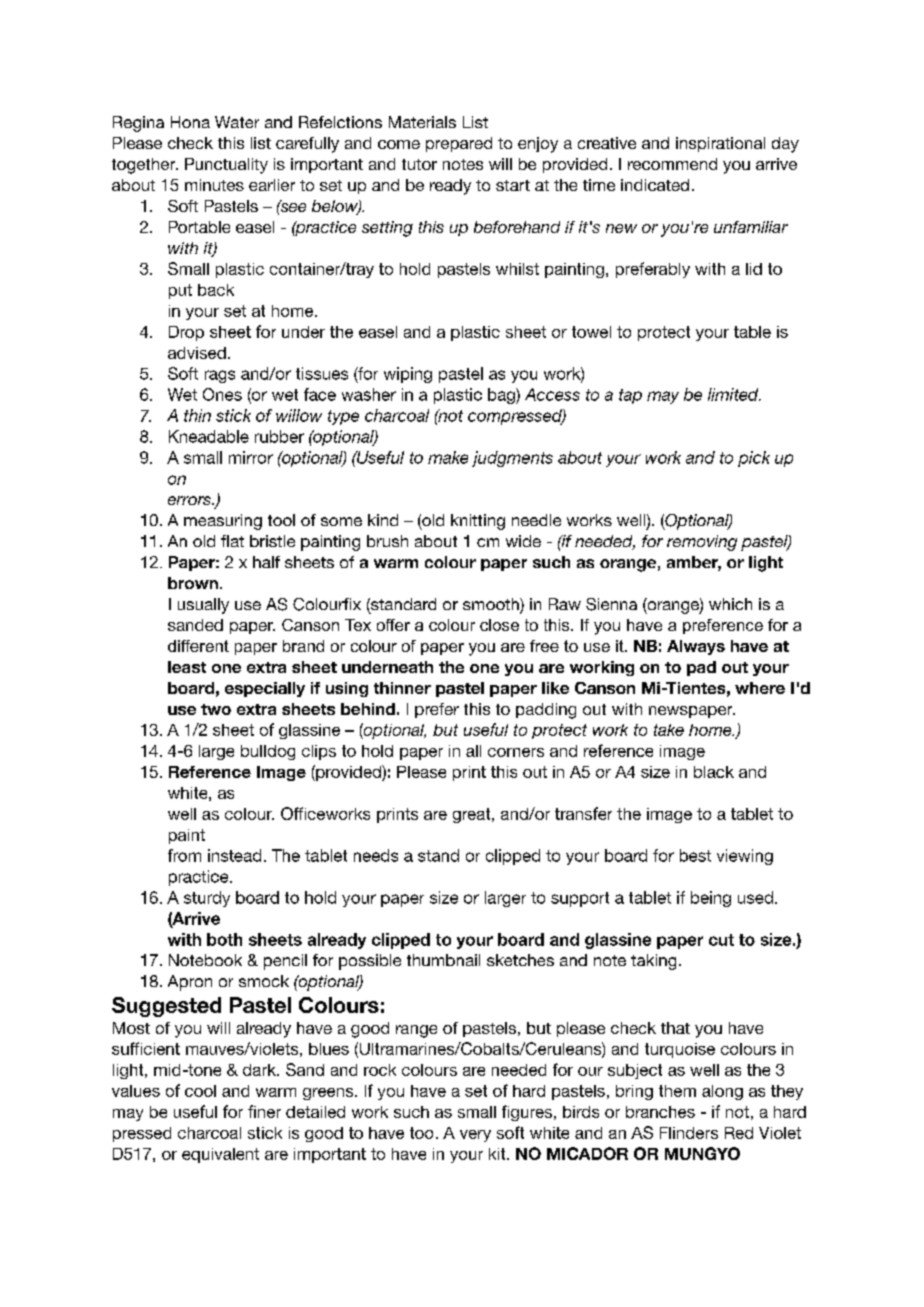 The width and height of the screenshot is (924, 1307). I want to click on make, so click(448, 457).
